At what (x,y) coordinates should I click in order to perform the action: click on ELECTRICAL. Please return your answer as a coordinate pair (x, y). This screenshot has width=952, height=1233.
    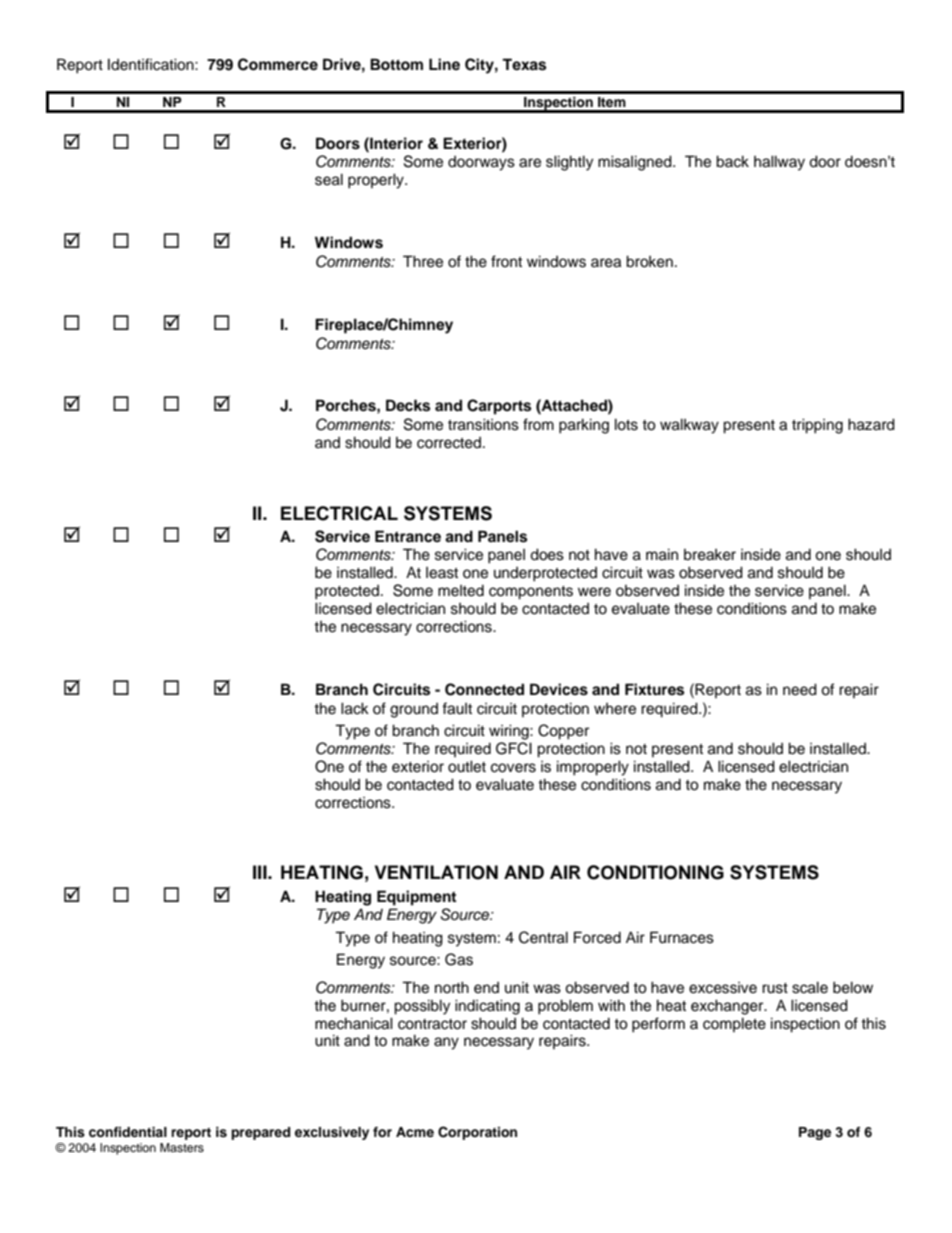
    Looking at the image, I should click on (339, 513).
